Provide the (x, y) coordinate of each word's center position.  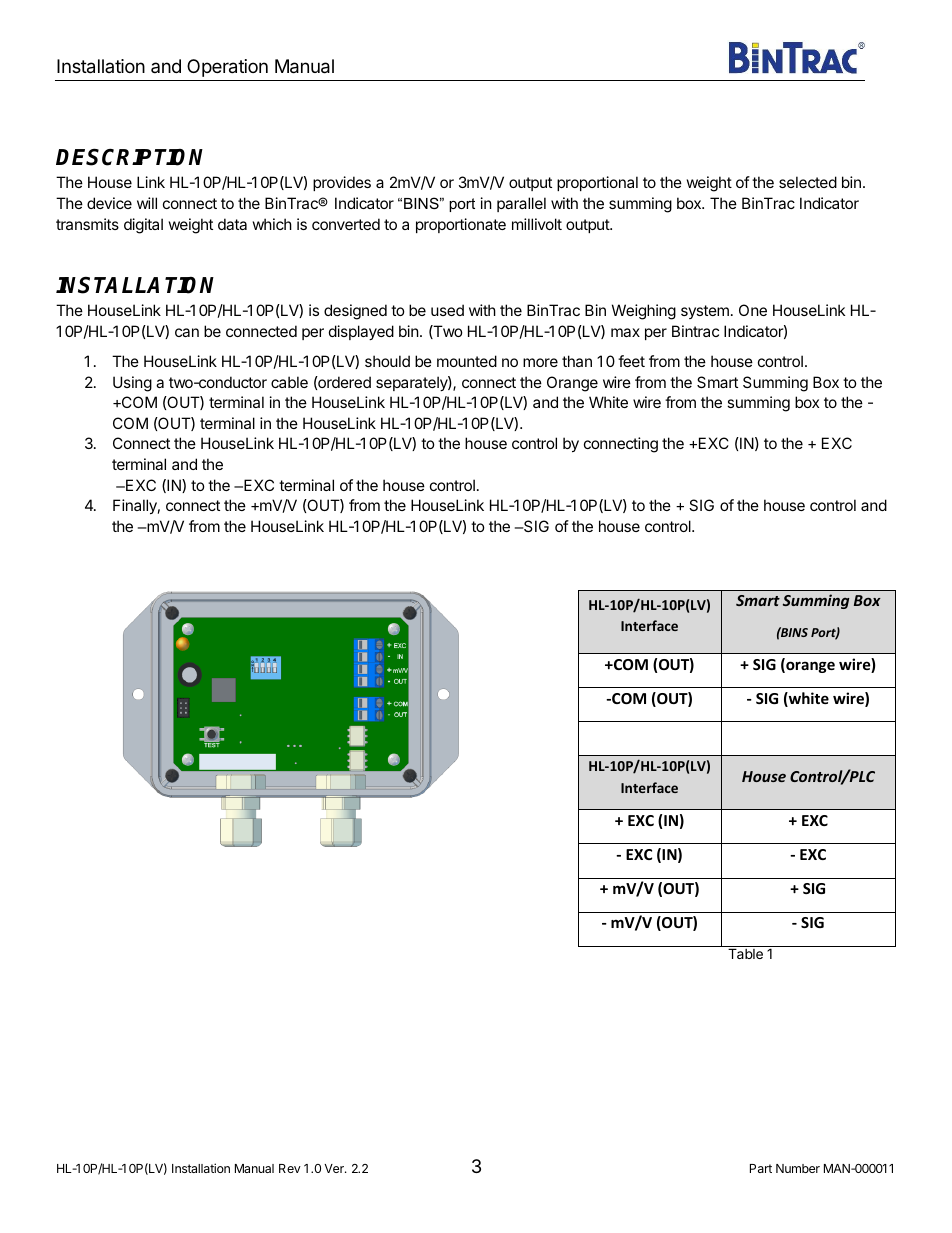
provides (342, 183)
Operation (227, 68)
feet (631, 361)
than (577, 361)
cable (289, 382)
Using (132, 384)
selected (808, 182)
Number (798, 1168)
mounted (467, 361)
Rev (290, 1168)
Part (761, 1168)
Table (745, 953)
